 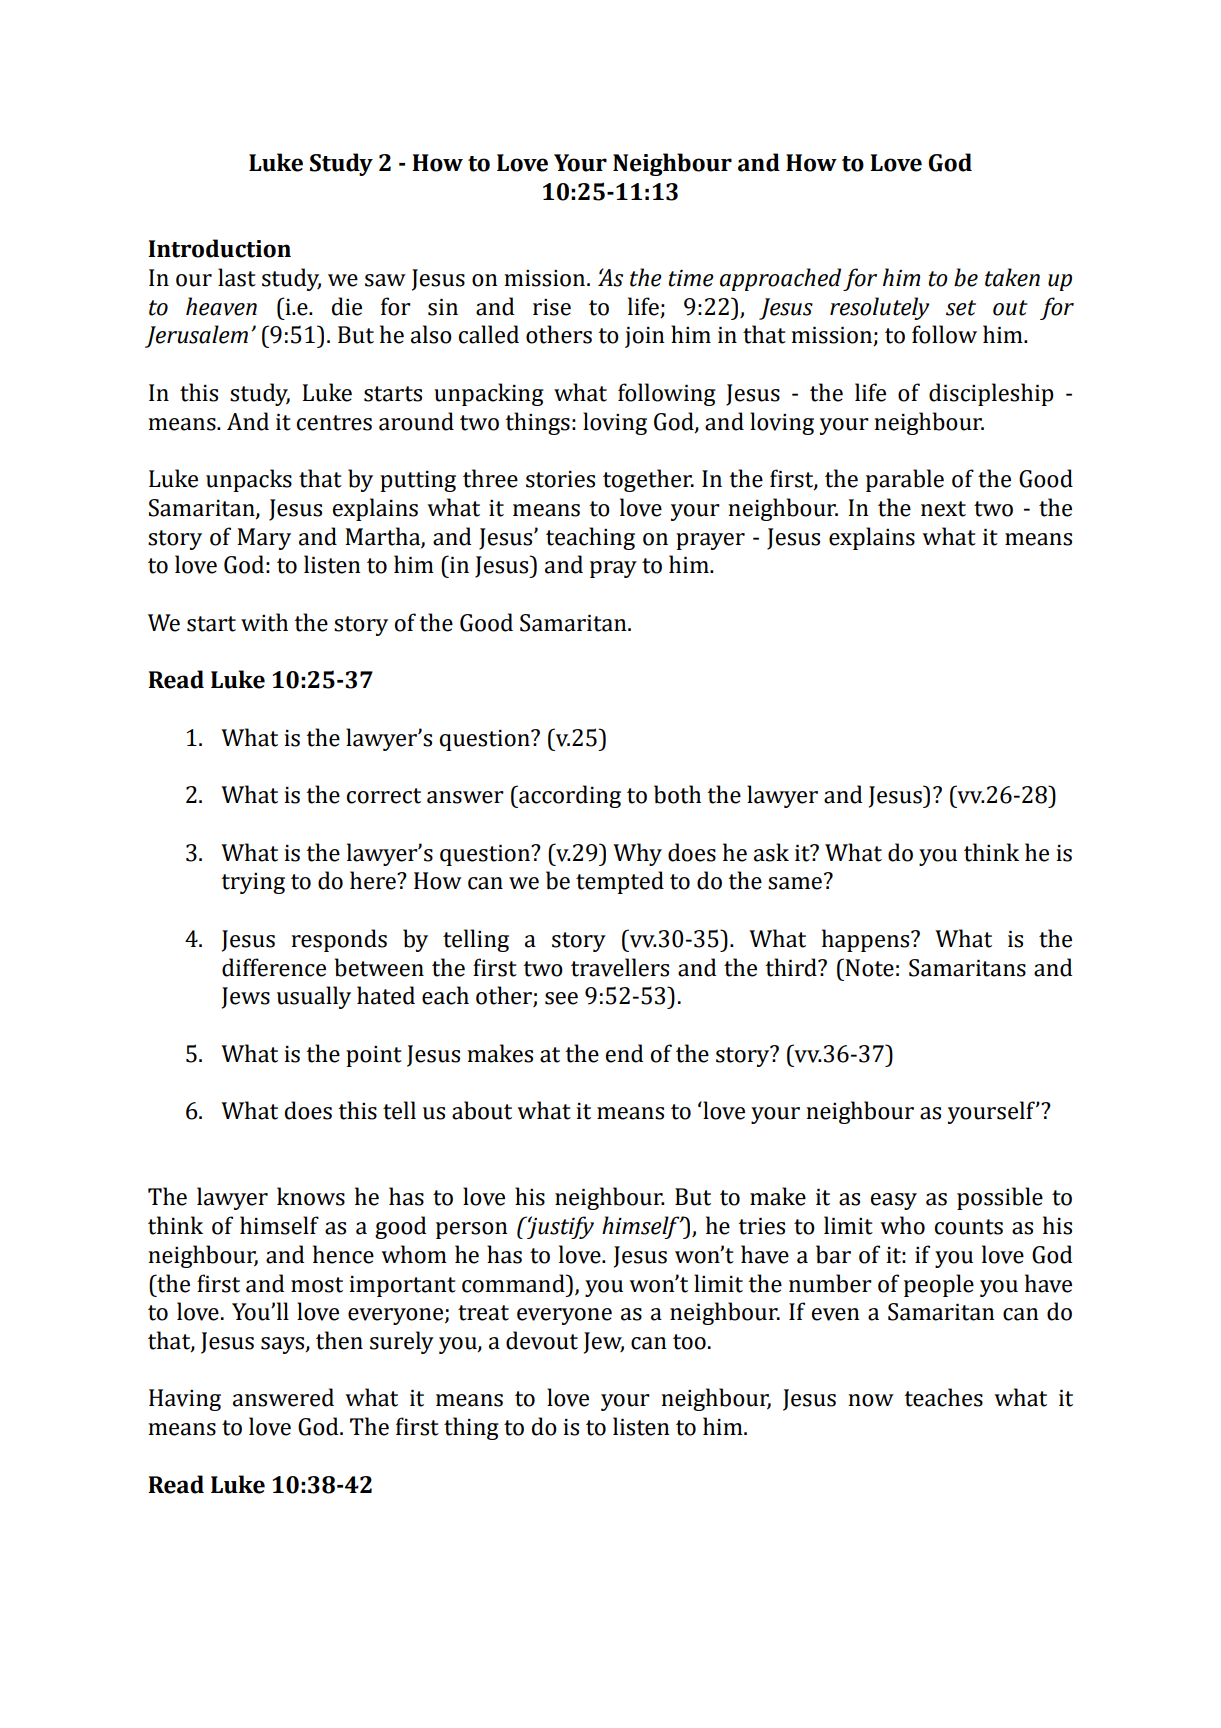 What do you see at coordinates (560, 479) in the screenshot?
I see `stories` at bounding box center [560, 479].
